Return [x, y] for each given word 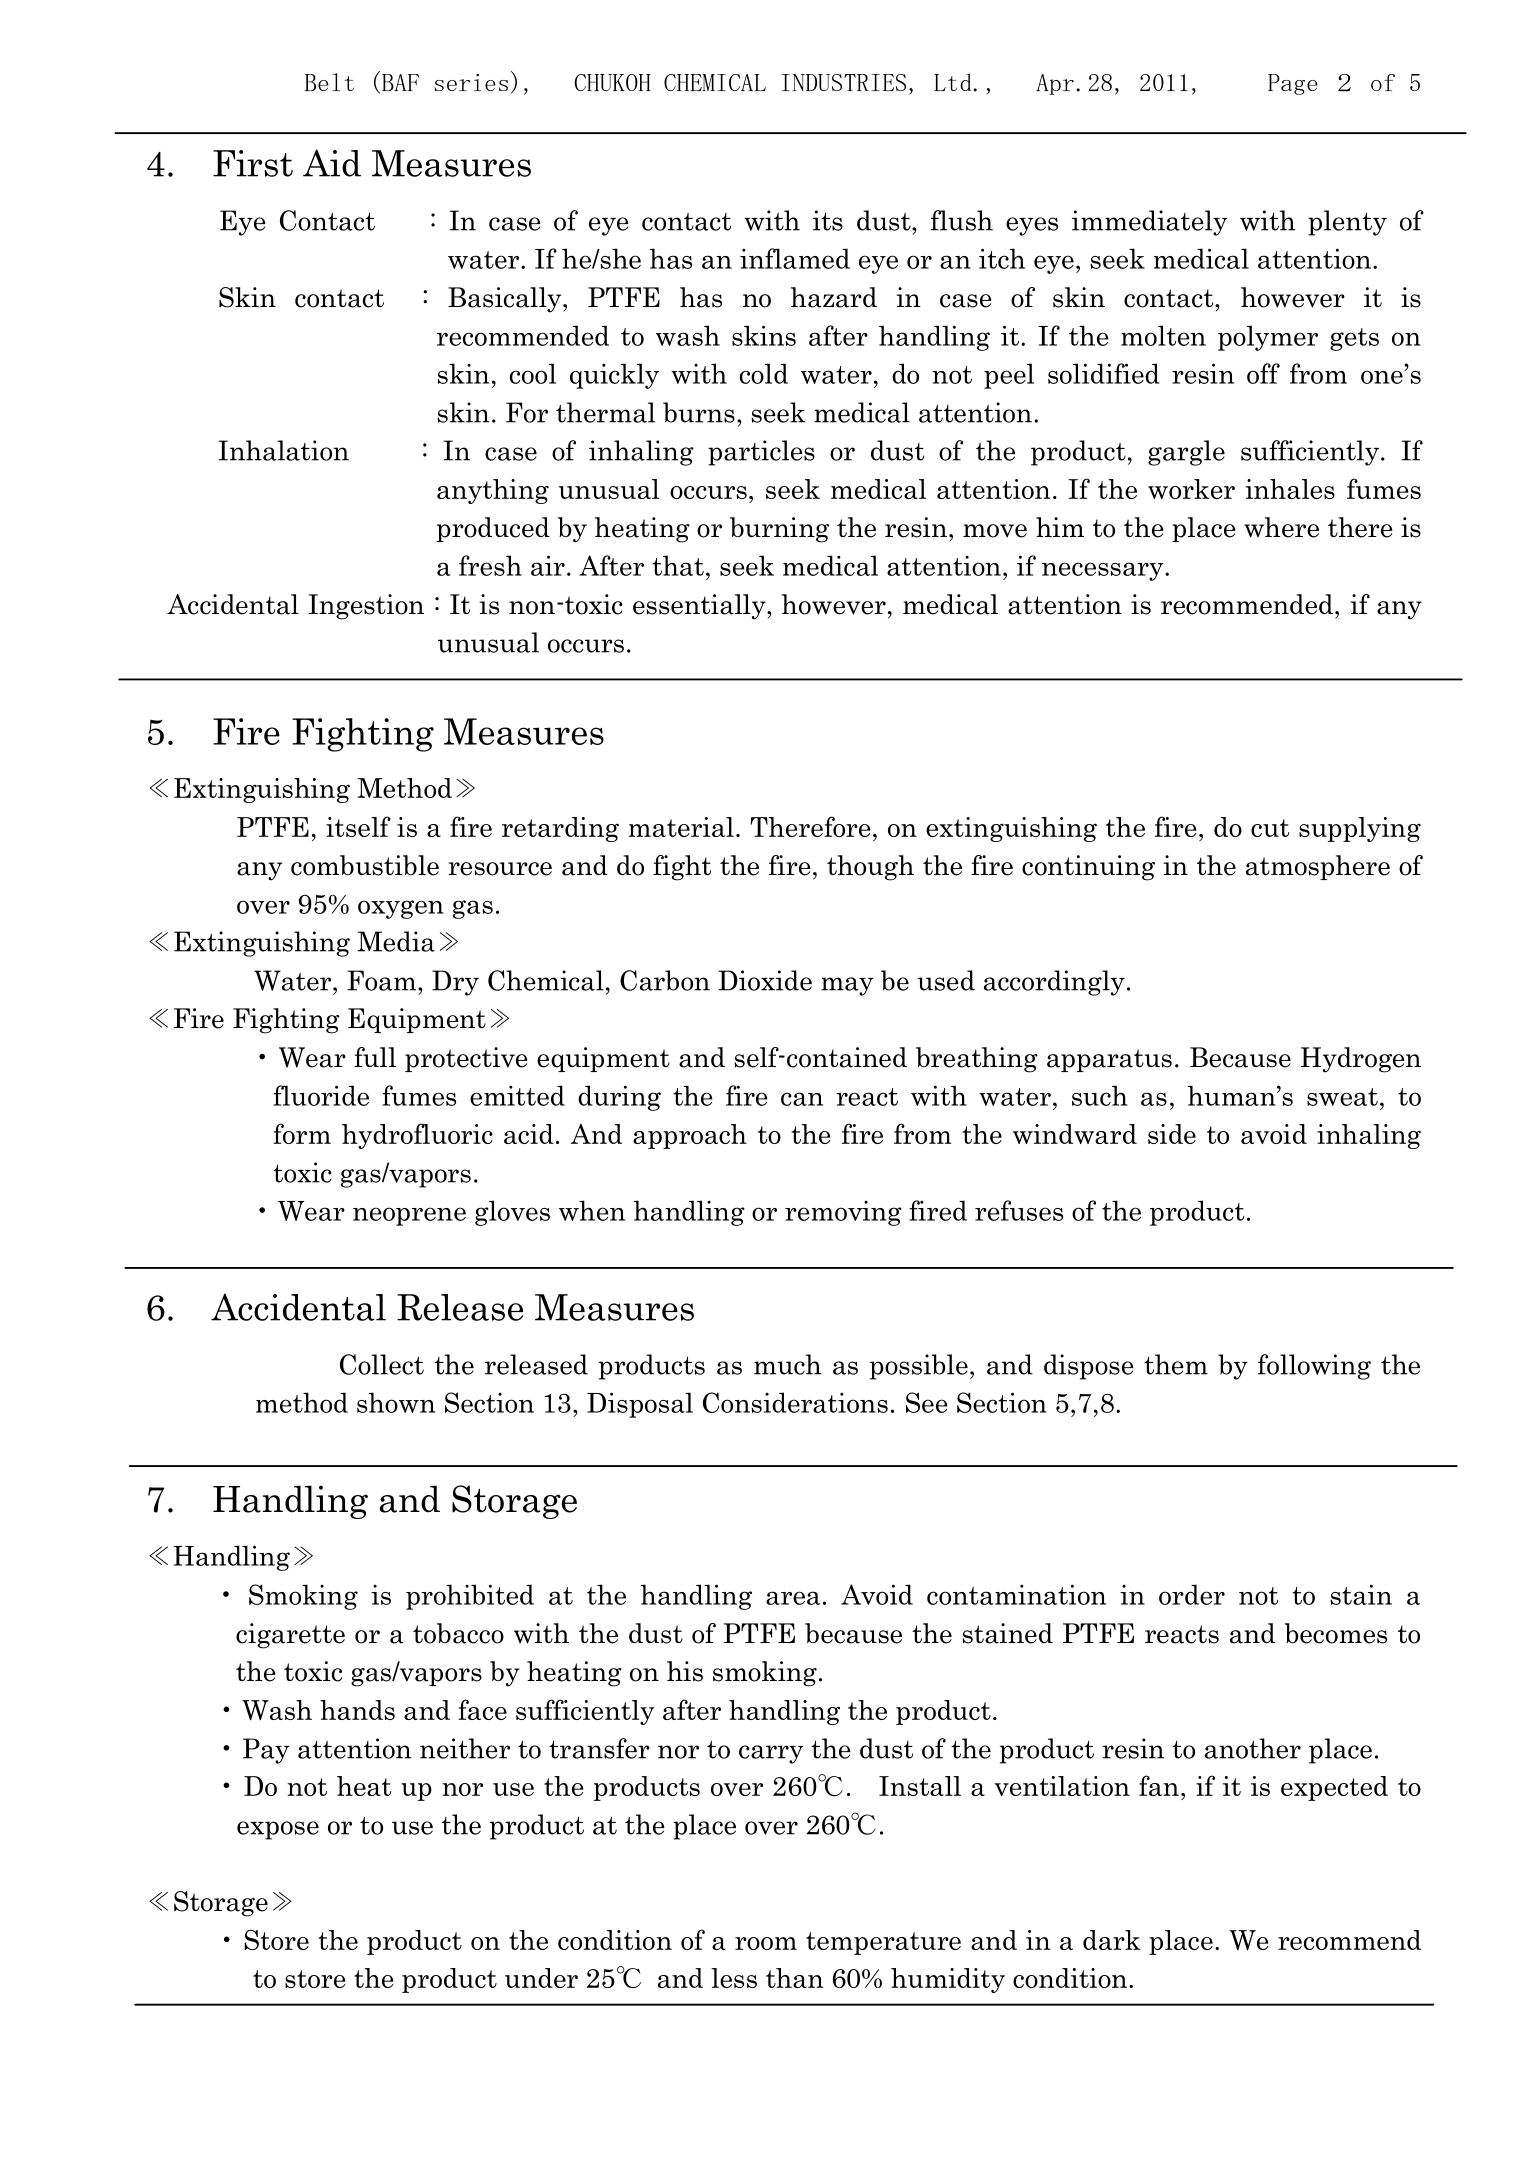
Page [1293, 84]
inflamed [795, 258]
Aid [332, 163]
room [766, 1943]
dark [1112, 1940]
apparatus [1109, 1060]
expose [278, 1830]
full [375, 1057]
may [847, 986]
